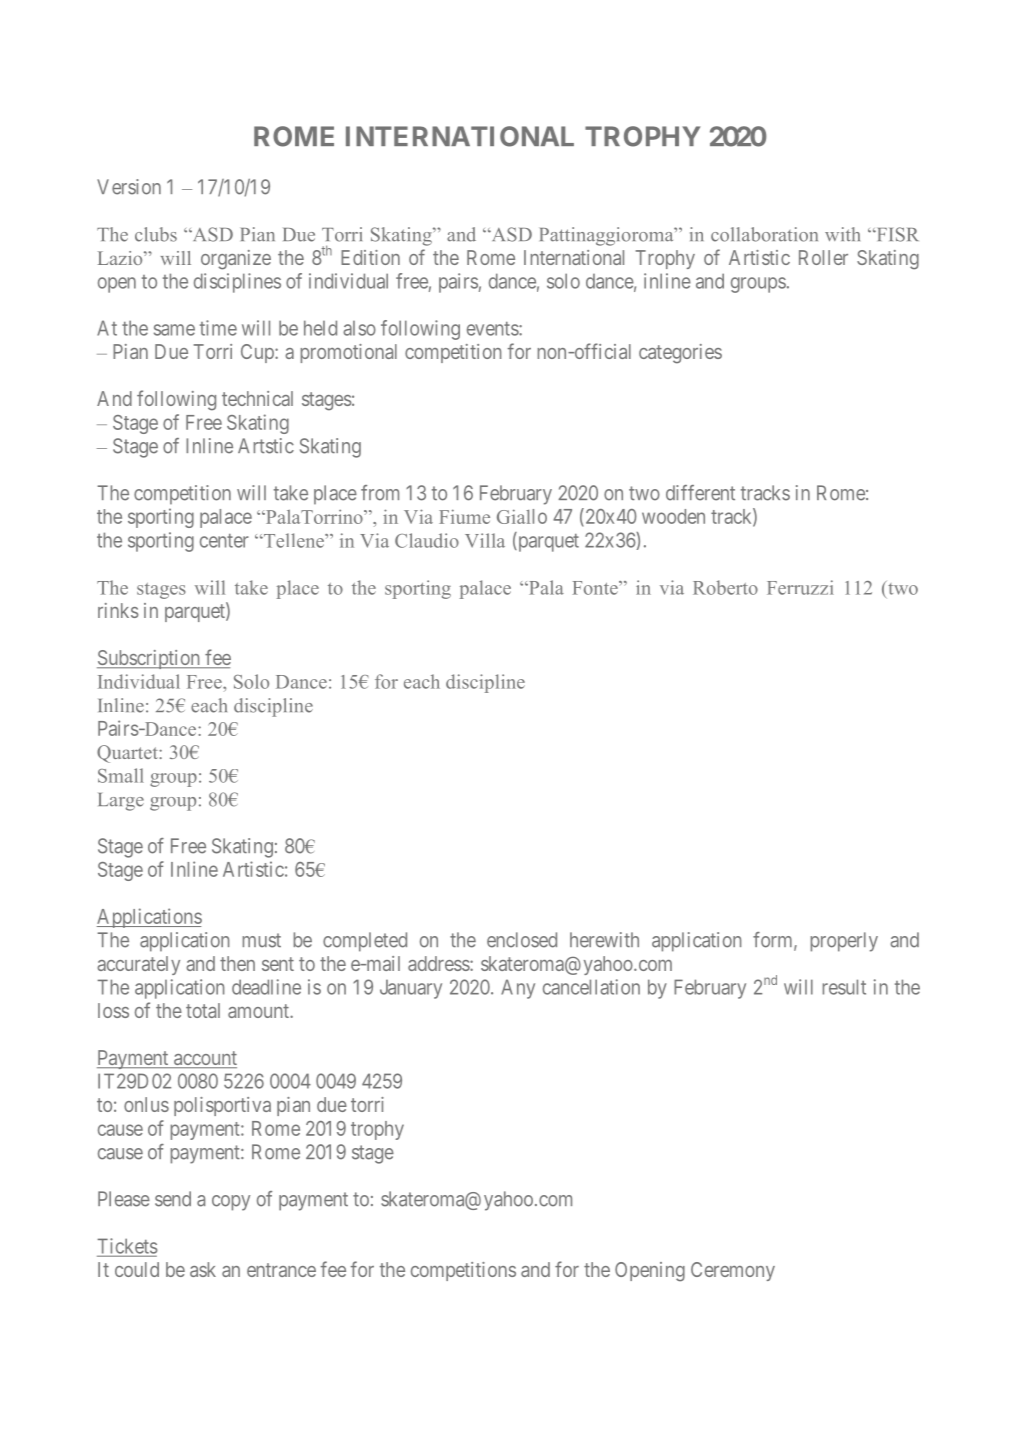 The height and width of the screenshot is (1436, 1016). What do you see at coordinates (725, 587) in the screenshot?
I see `Roberto` at bounding box center [725, 587].
